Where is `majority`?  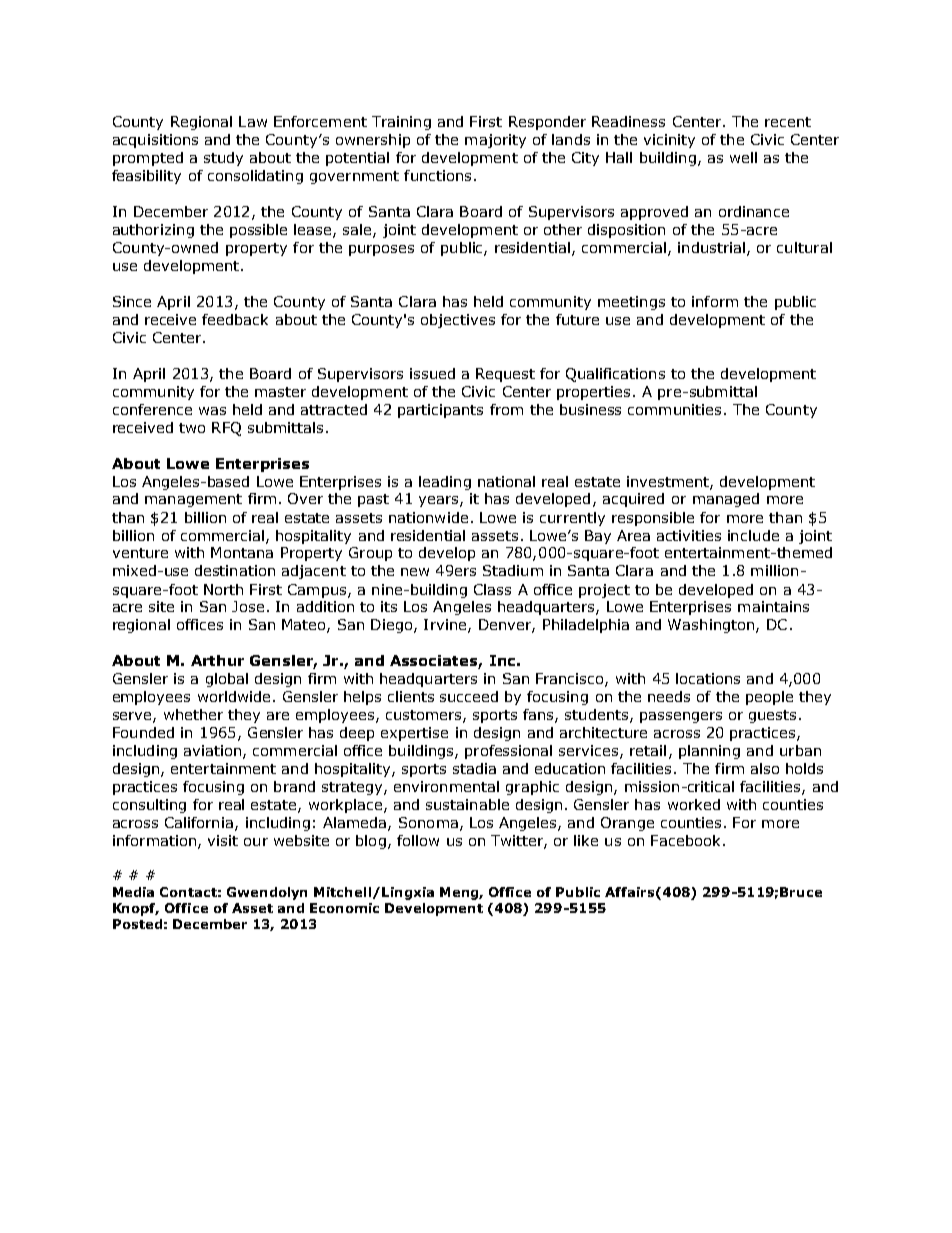
majority is located at coordinates (495, 141).
